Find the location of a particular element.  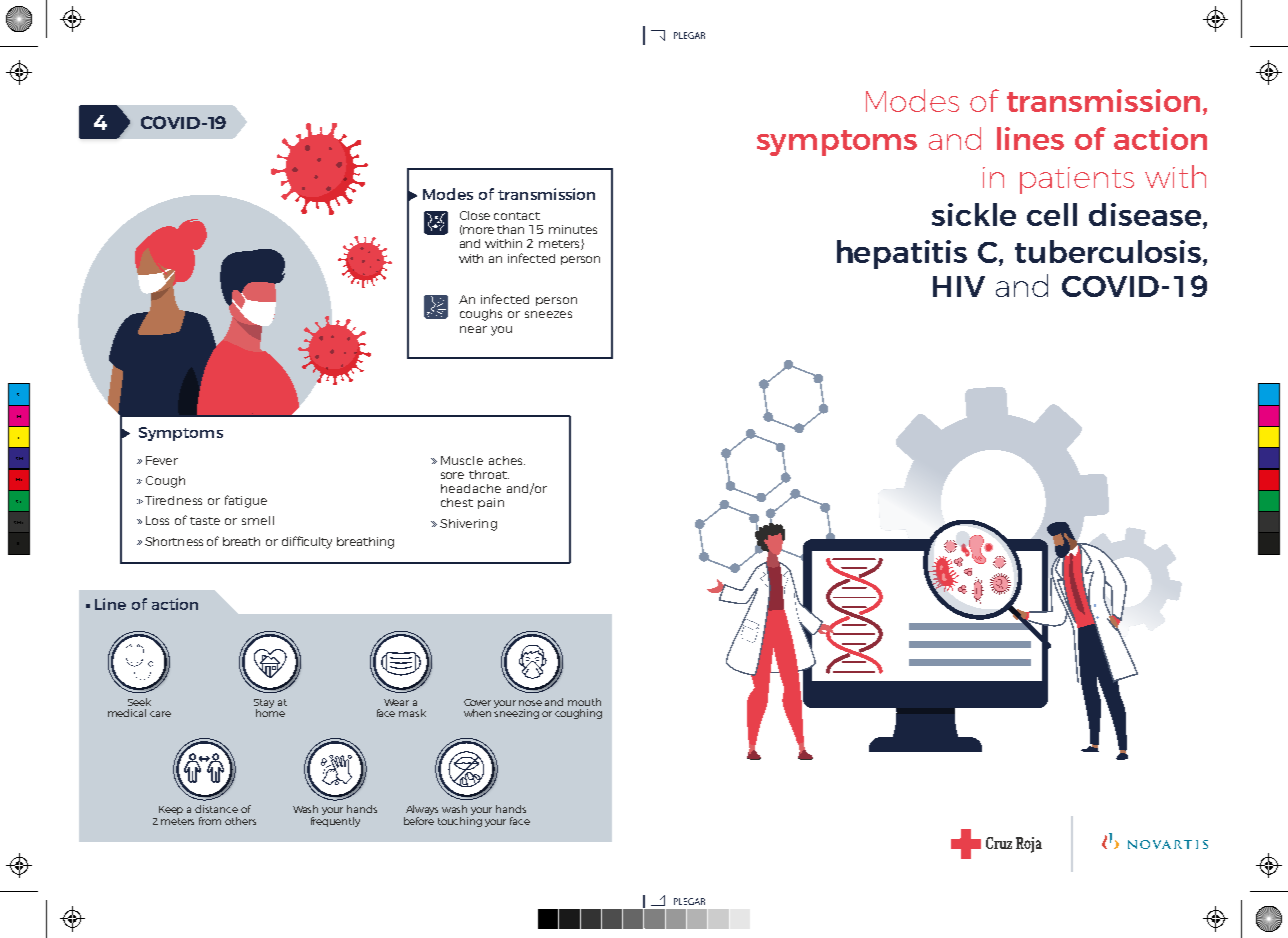

Shortness is located at coordinates (174, 541).
